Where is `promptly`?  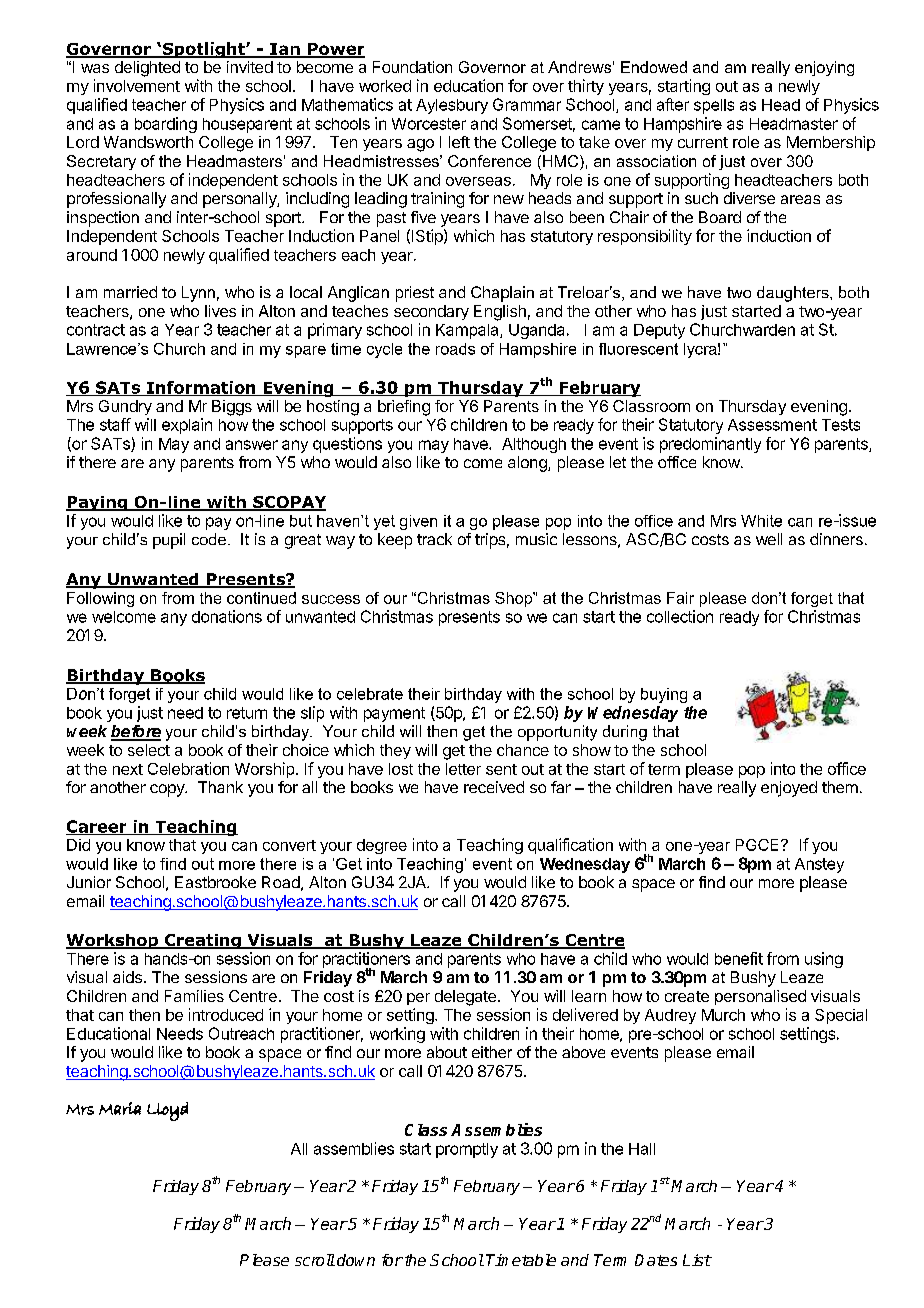
promptly is located at coordinates (467, 1150).
